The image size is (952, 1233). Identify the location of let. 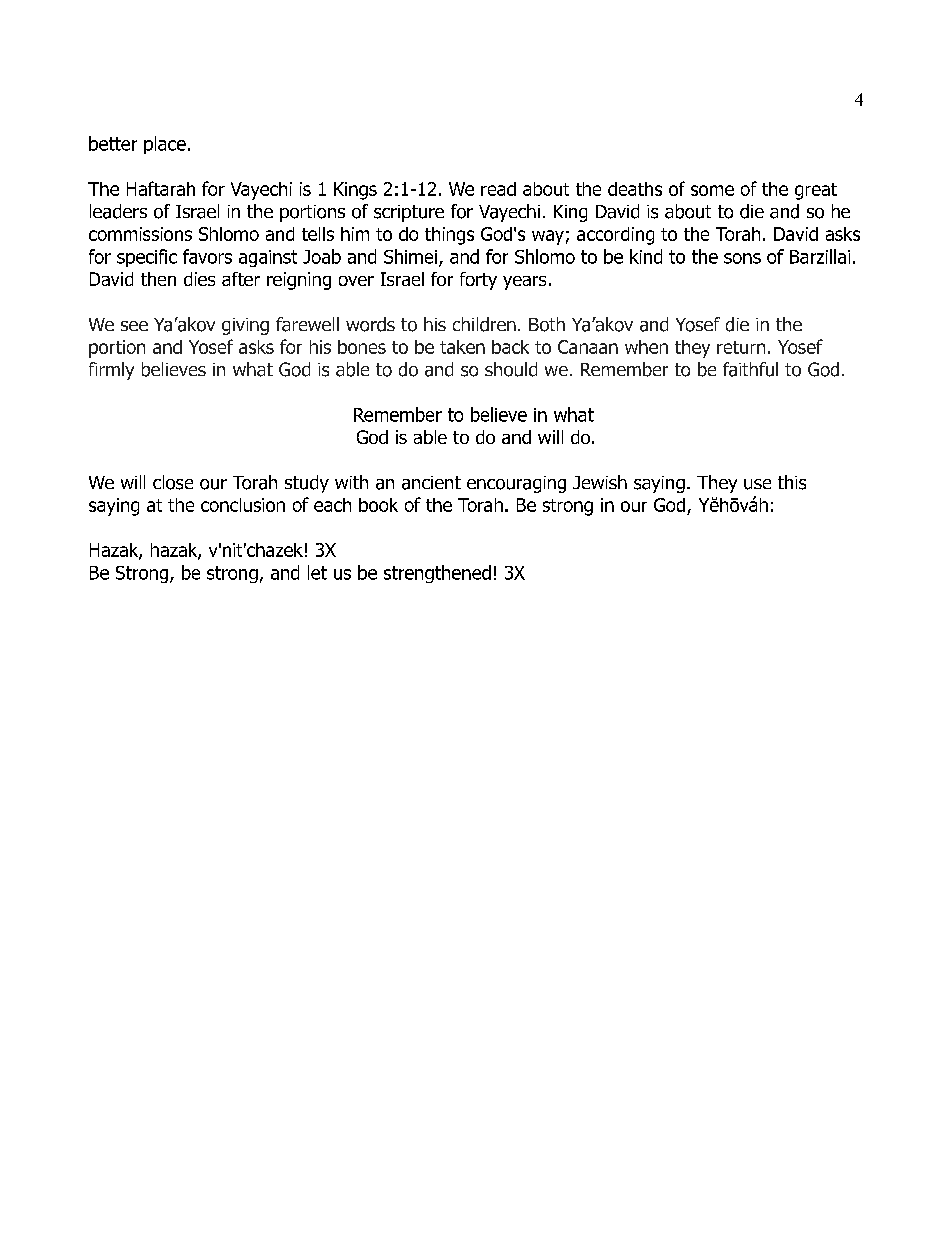
(317, 572).
